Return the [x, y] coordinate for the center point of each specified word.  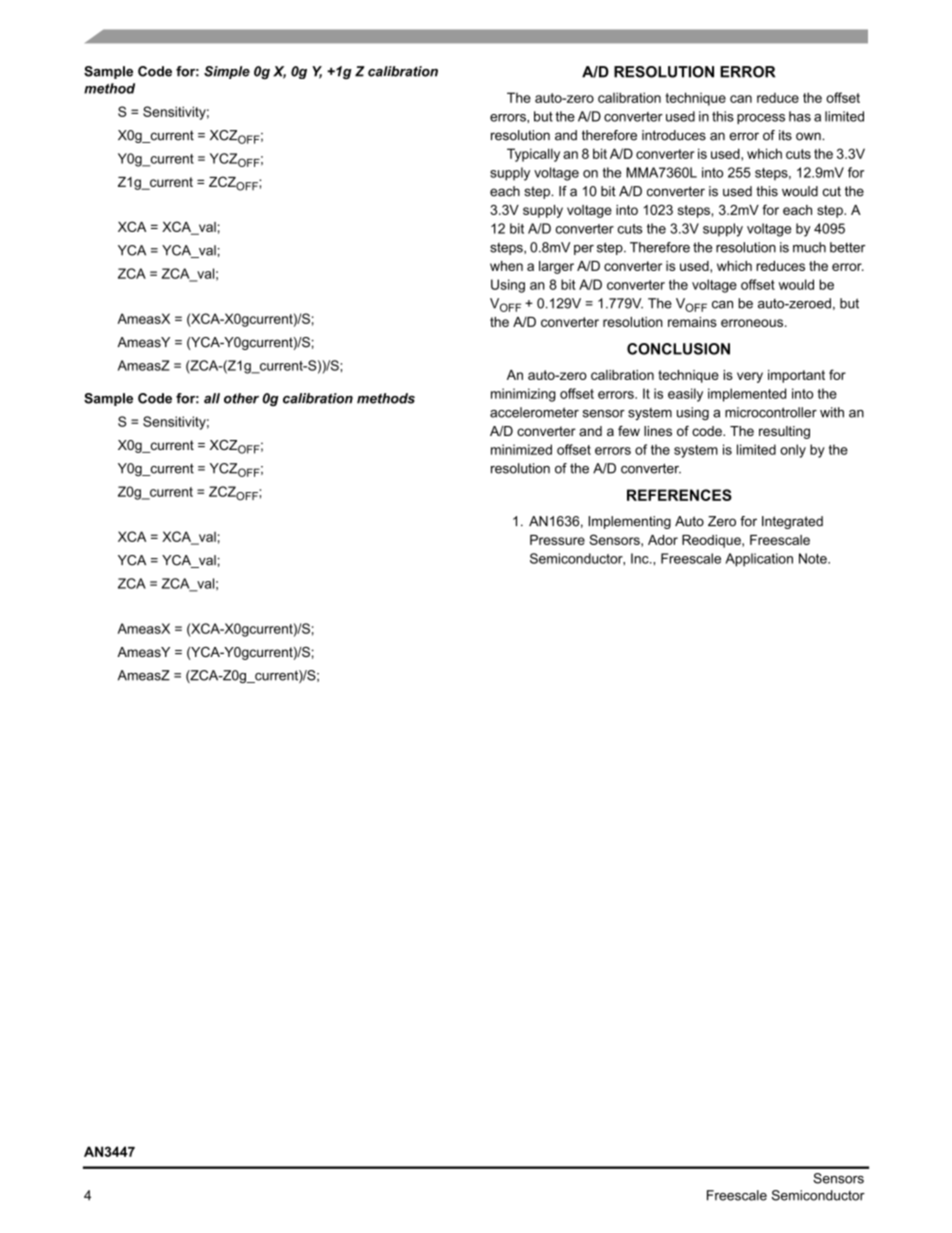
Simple [227, 72]
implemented [747, 395]
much [809, 247]
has [800, 116]
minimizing [523, 395]
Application [759, 560]
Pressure [557, 540]
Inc [641, 558]
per [584, 250]
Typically [533, 155]
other [241, 398]
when [506, 266]
